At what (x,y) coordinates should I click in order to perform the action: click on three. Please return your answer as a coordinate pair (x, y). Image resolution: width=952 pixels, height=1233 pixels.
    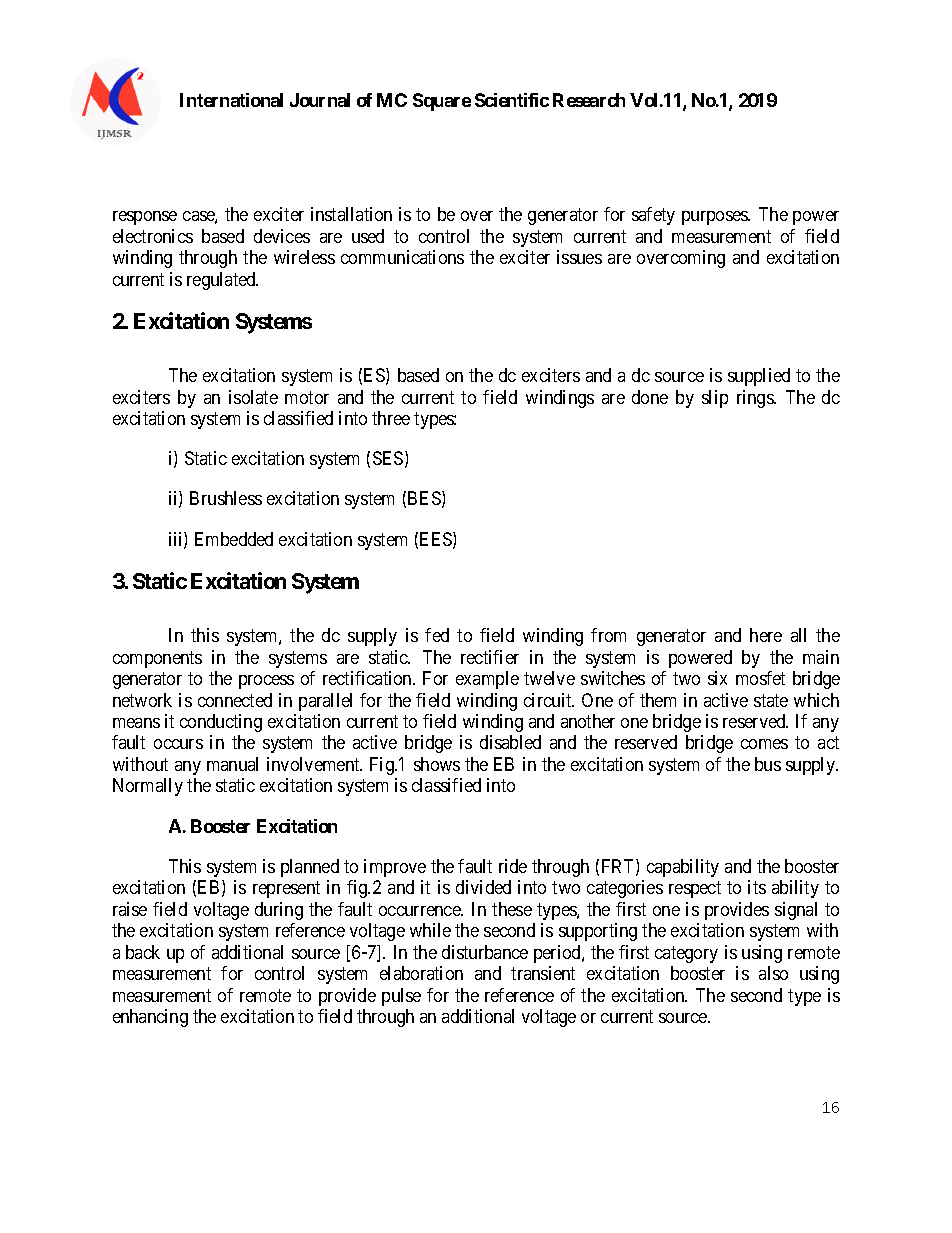
    Looking at the image, I should click on (391, 418).
